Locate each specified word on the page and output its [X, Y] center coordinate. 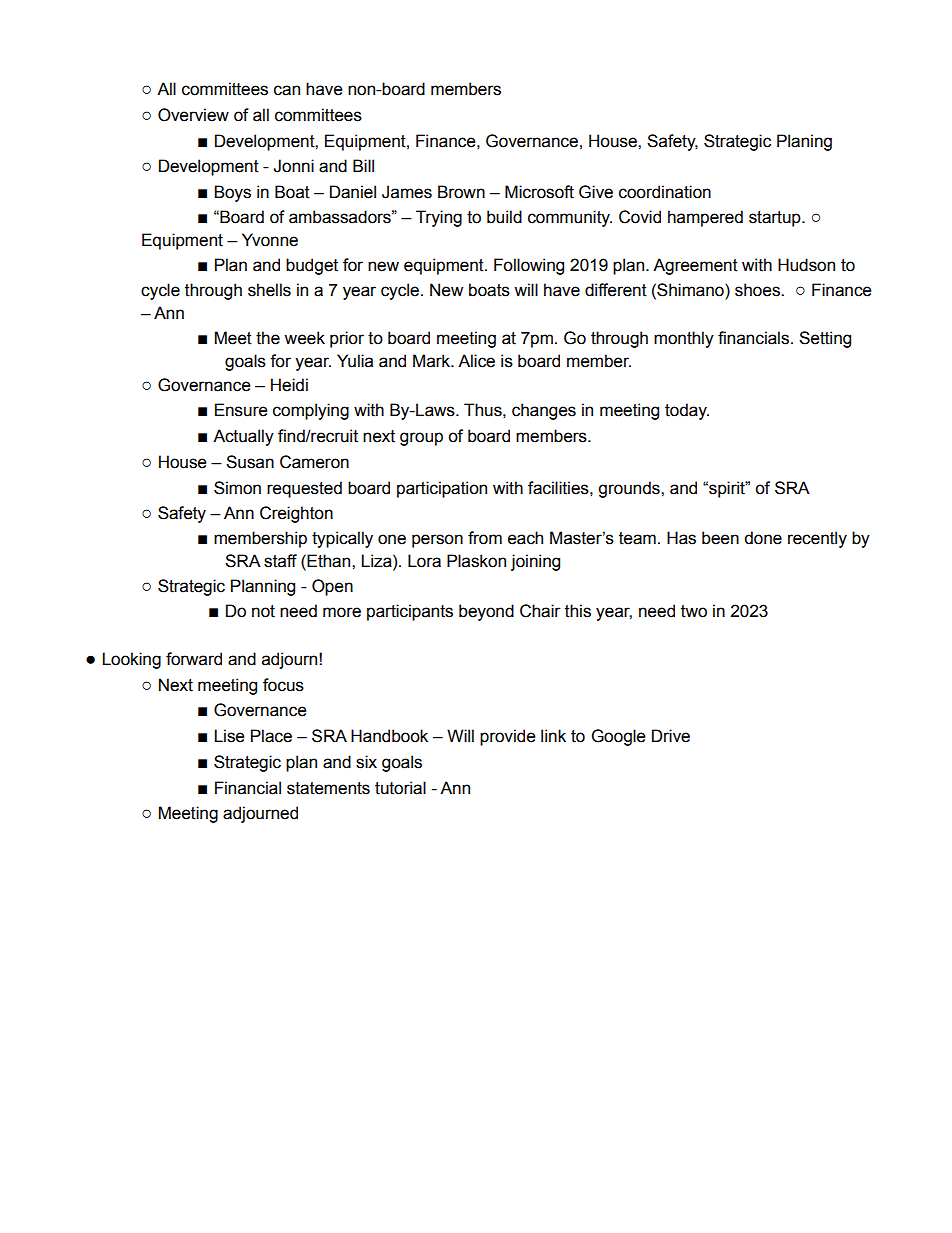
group [421, 439]
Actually [243, 437]
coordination [665, 192]
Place [271, 736]
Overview [193, 115]
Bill [363, 165]
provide [508, 737]
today [687, 411]
